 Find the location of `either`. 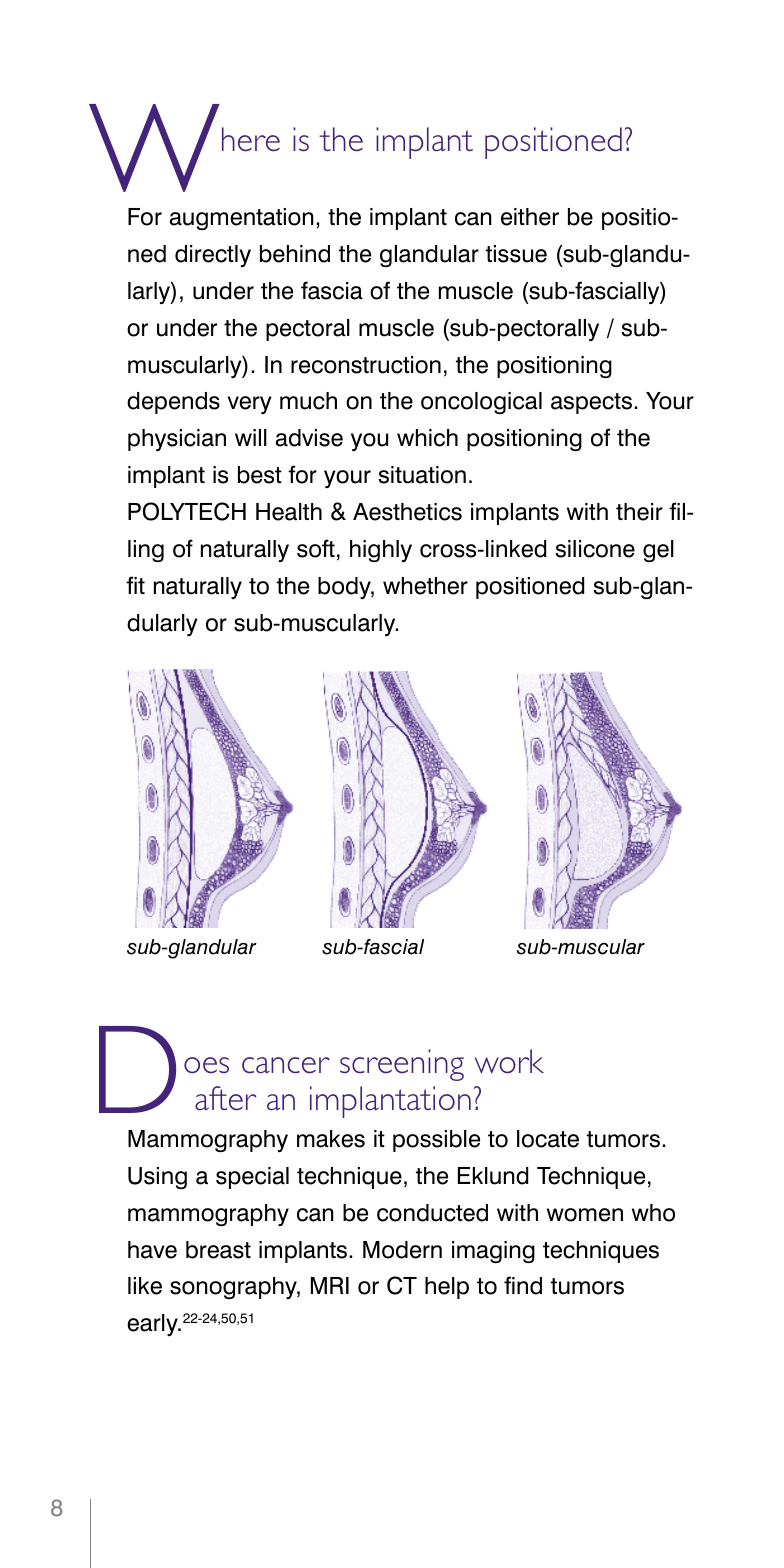

either is located at coordinates (530, 217).
